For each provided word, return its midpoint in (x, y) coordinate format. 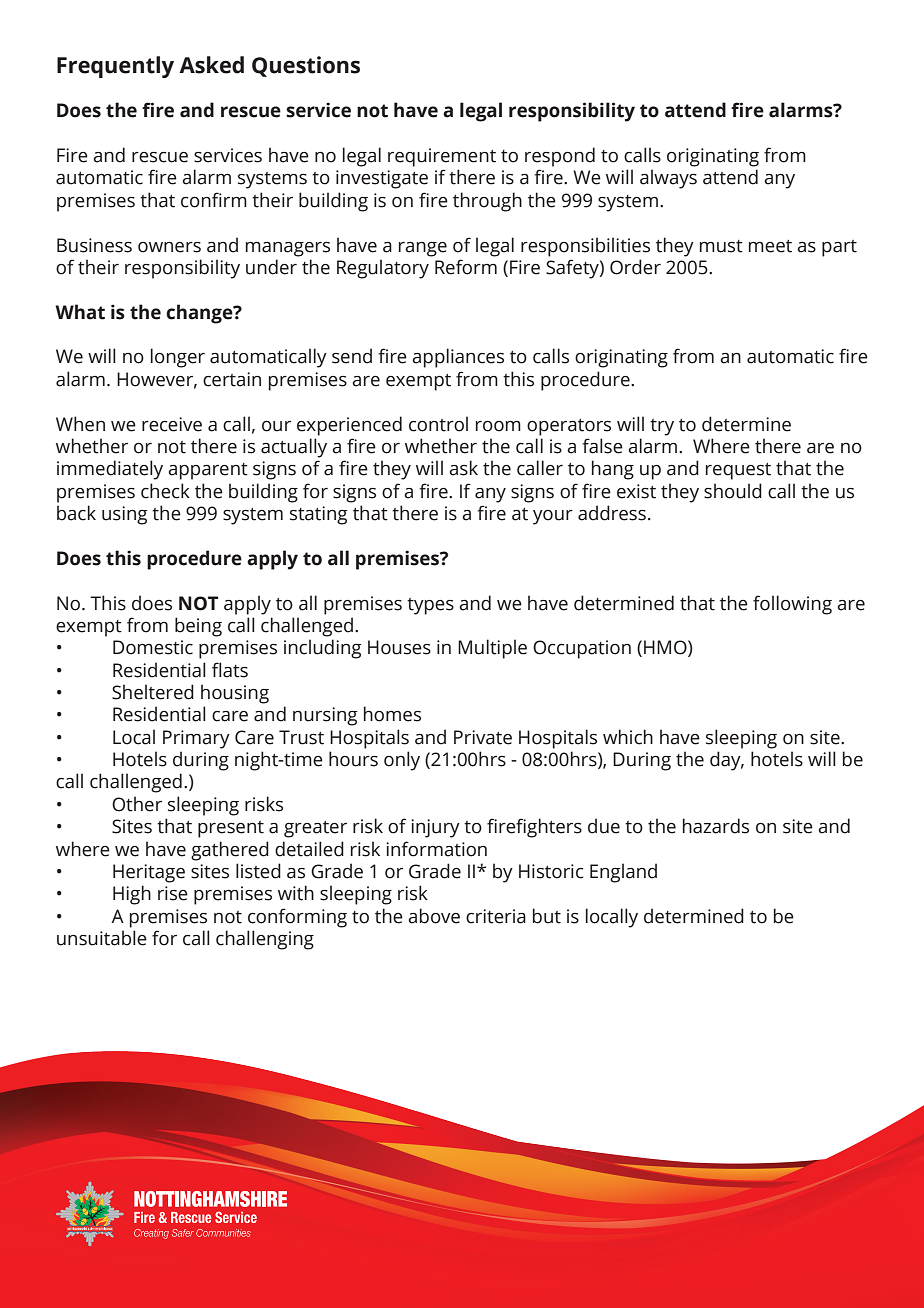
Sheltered (153, 692)
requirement (442, 157)
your (553, 517)
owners (169, 247)
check (165, 491)
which (628, 737)
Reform (466, 267)
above (434, 916)
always (668, 179)
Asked (211, 65)
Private (483, 737)
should (733, 491)
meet (770, 246)
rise (173, 893)
